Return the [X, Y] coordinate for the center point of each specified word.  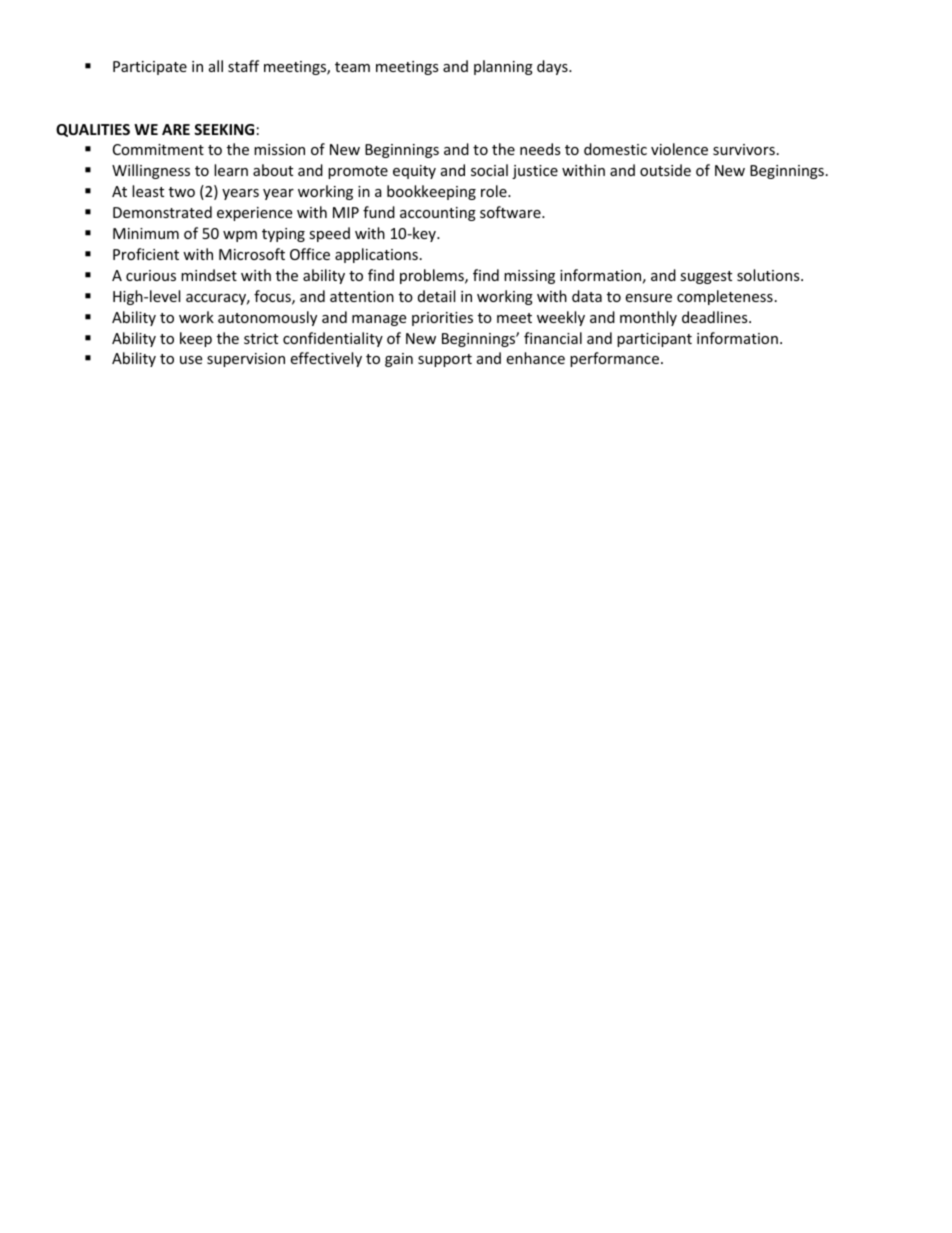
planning [503, 67]
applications [376, 255]
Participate [150, 68]
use [191, 360]
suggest [706, 277]
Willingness [151, 171]
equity [414, 172]
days [553, 67]
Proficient [146, 254]
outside [665, 170]
